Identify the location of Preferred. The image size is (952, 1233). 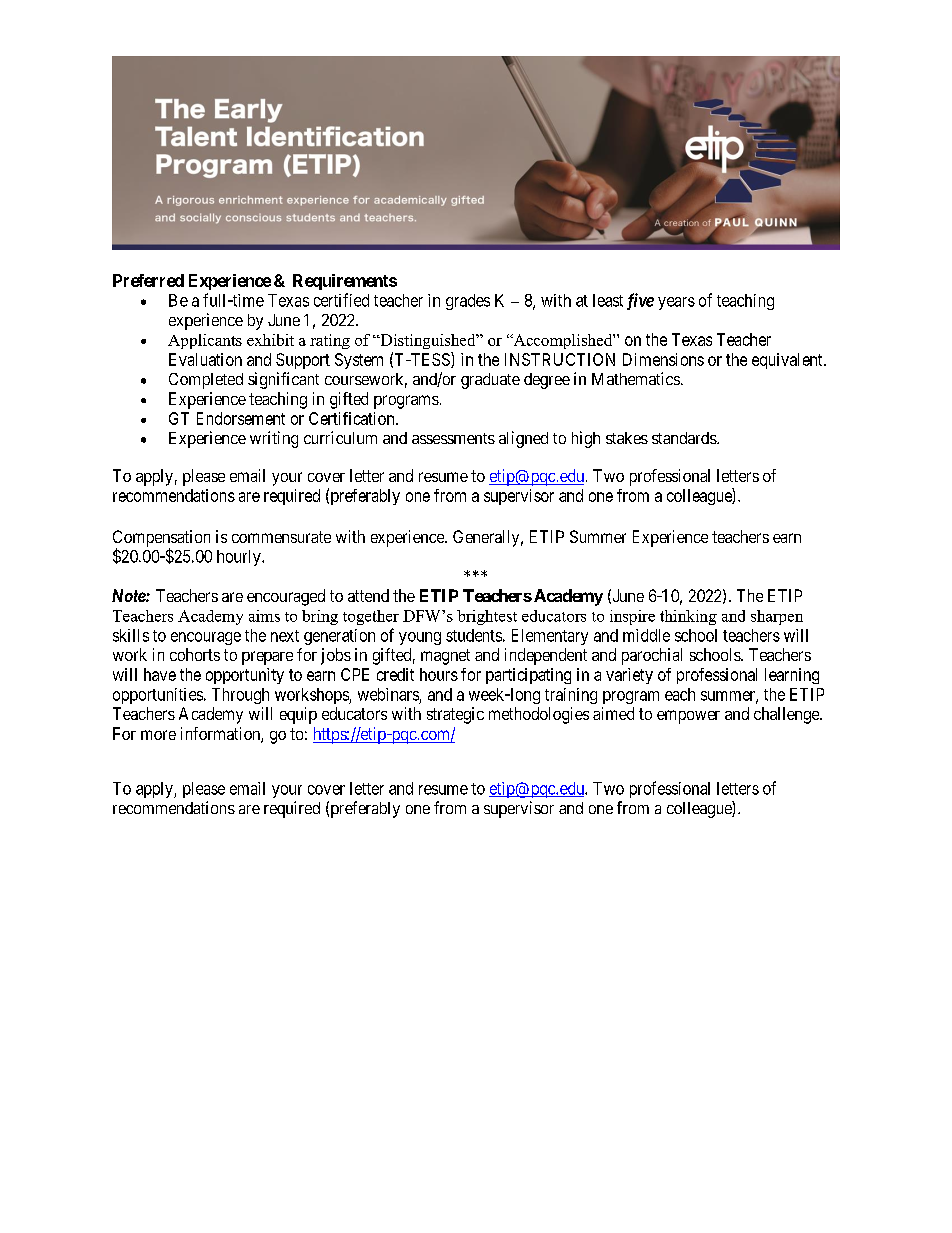
(148, 280).
